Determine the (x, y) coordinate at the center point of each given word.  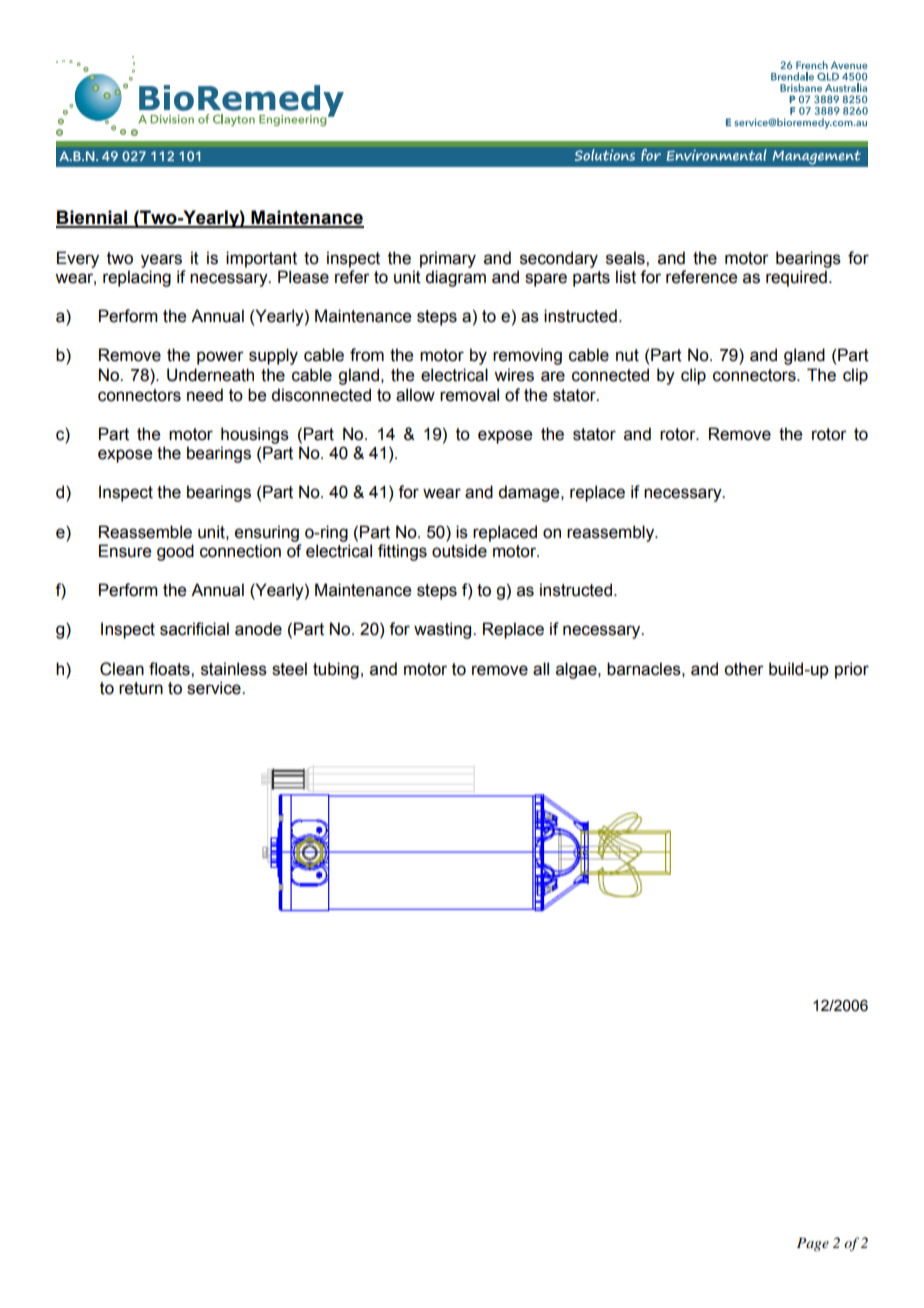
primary (448, 259)
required (796, 278)
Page (813, 1244)
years (161, 261)
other (744, 669)
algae (577, 670)
